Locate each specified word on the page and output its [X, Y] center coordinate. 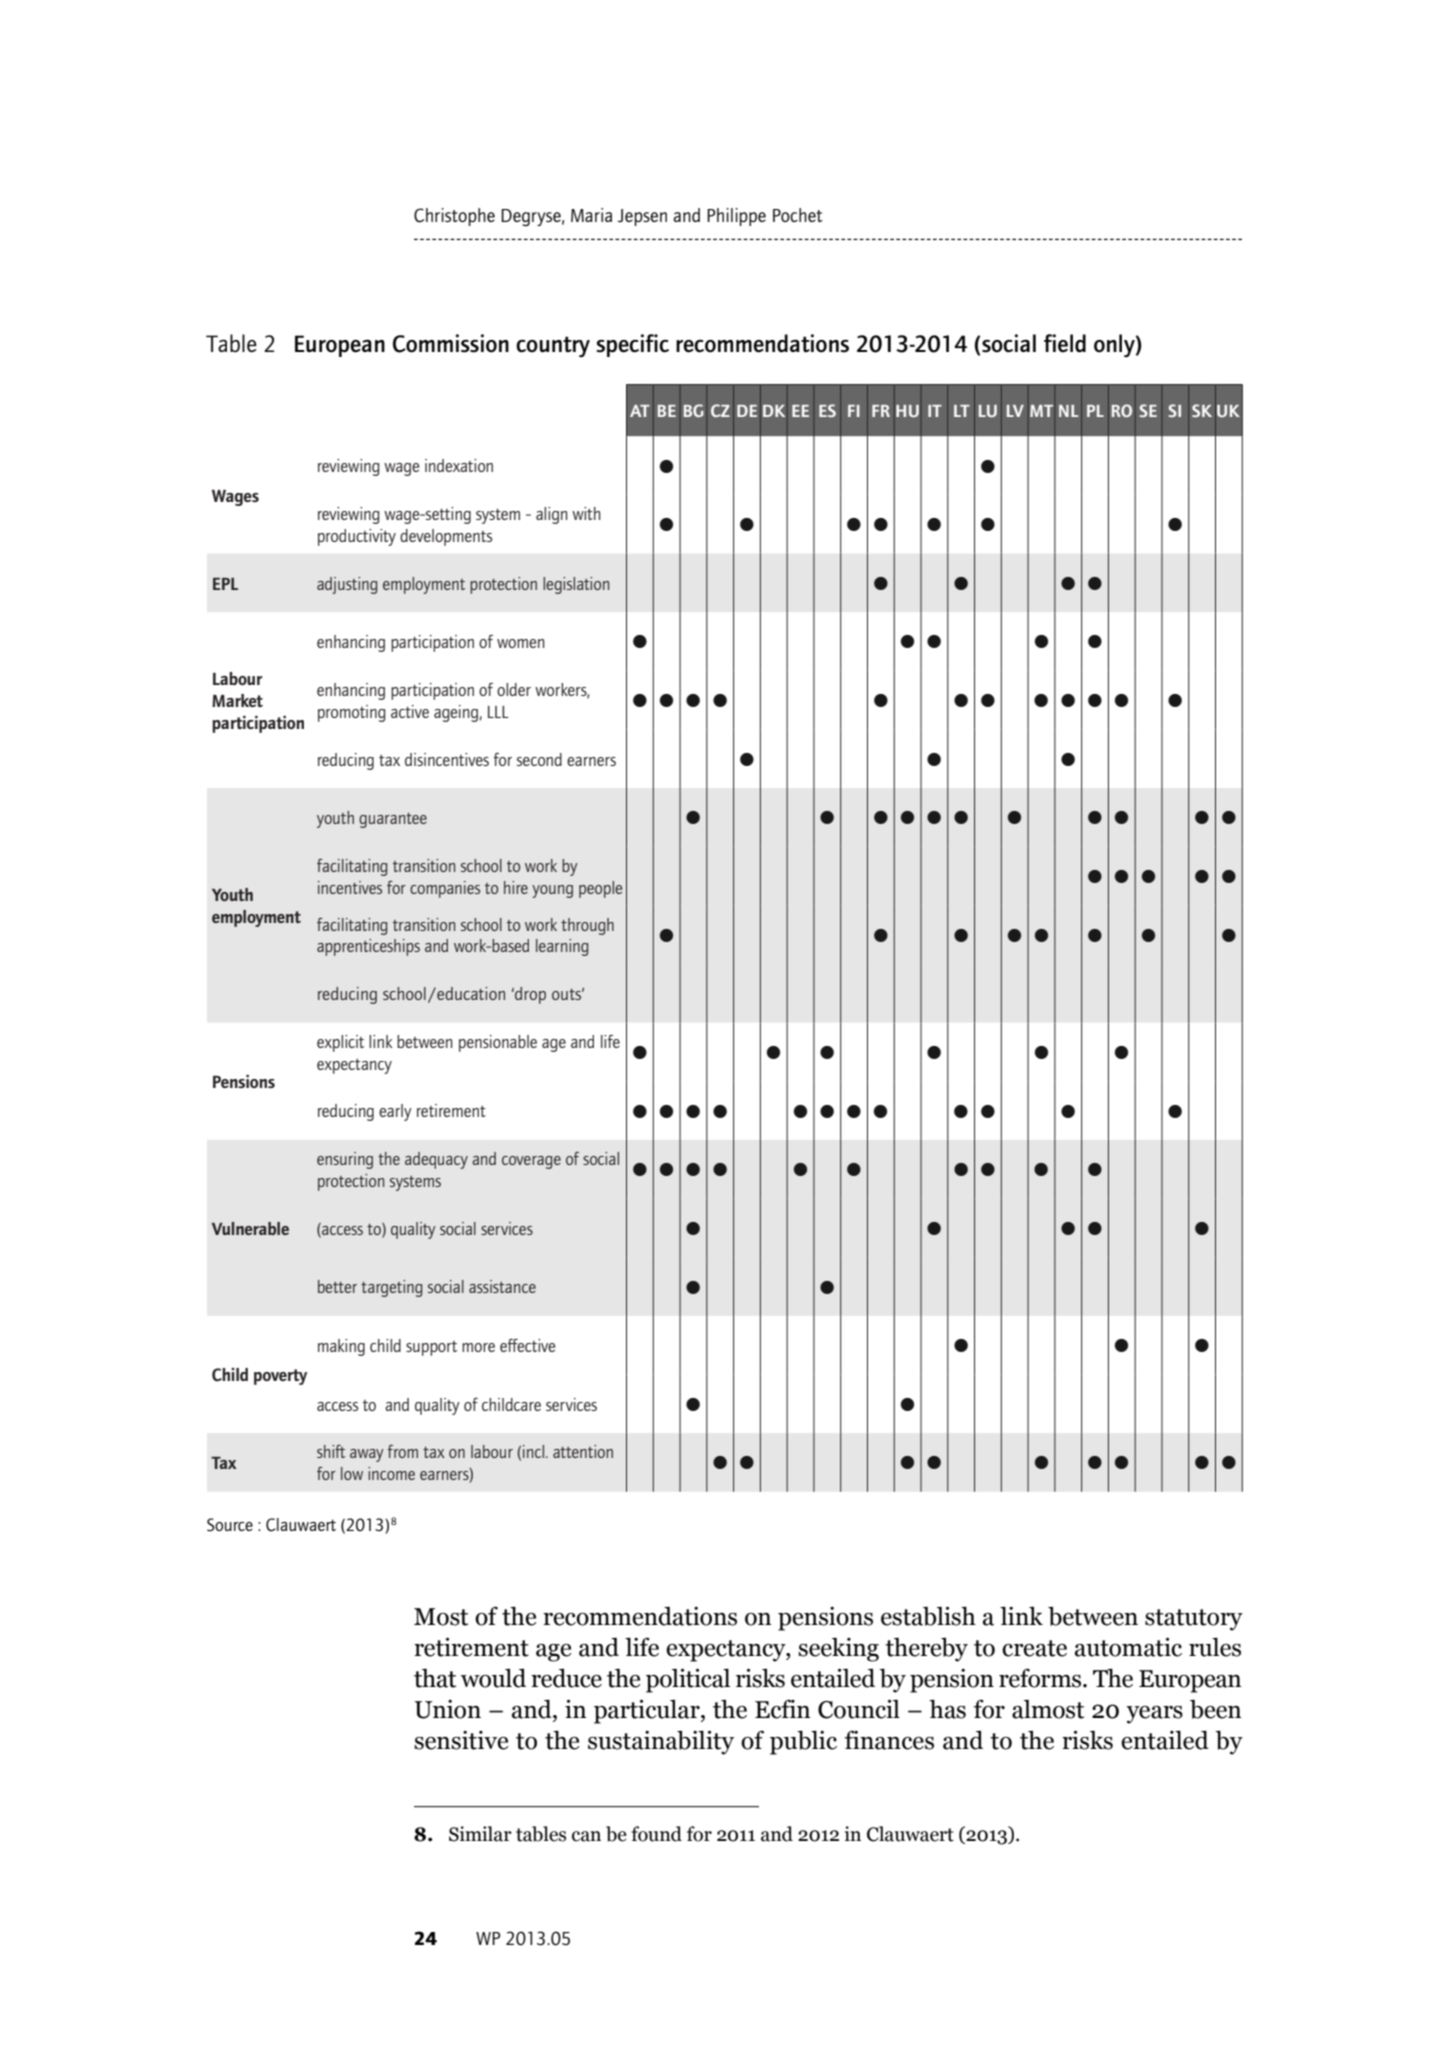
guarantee [393, 820]
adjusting [347, 585]
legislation [576, 585]
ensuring [345, 1160]
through [587, 926]
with [586, 513]
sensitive [461, 1740]
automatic [1128, 1647]
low [352, 1473]
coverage [531, 1162]
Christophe [454, 217]
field [1065, 343]
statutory [1194, 1620]
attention [583, 1451]
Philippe [736, 217]
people [600, 889]
